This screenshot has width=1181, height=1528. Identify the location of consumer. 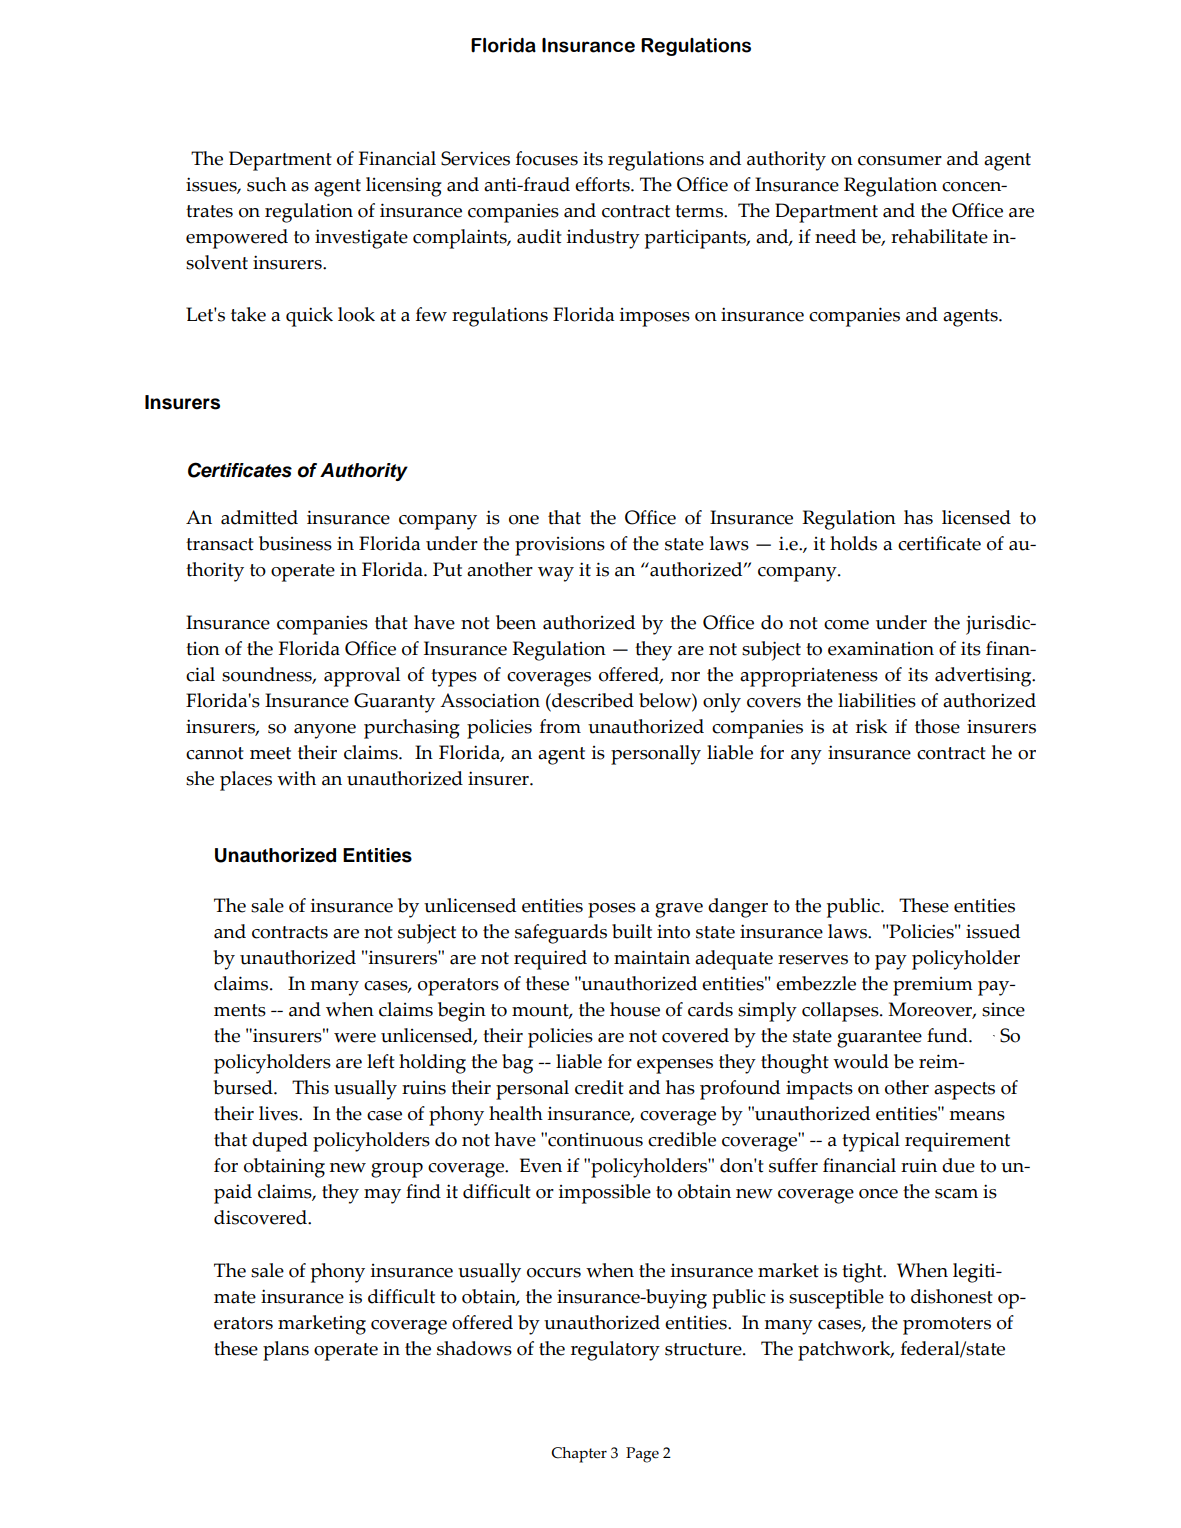
(900, 161).
